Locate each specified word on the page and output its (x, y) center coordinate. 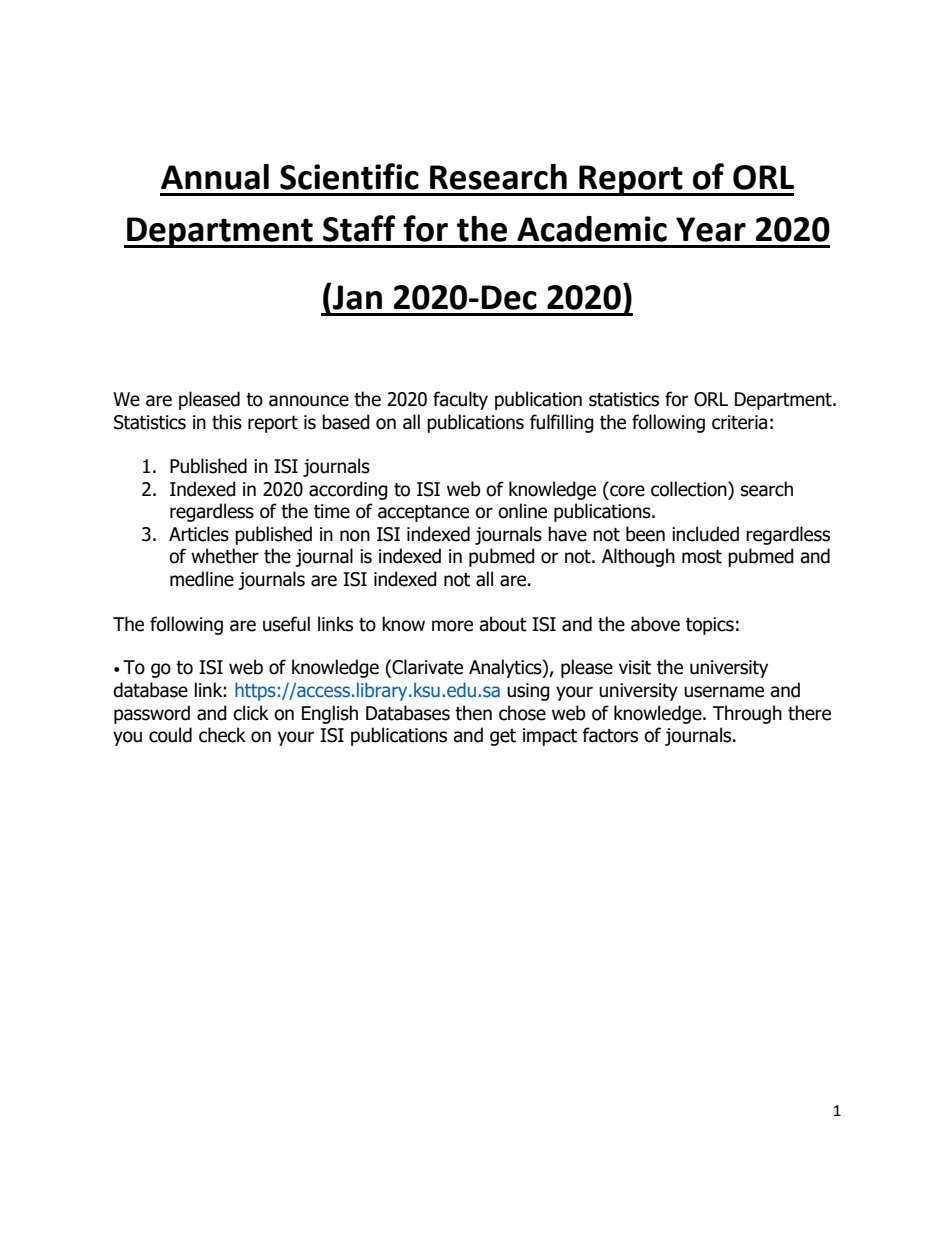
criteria (739, 422)
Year (711, 229)
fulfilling (562, 423)
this (227, 422)
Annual (215, 177)
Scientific (349, 176)
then (473, 713)
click (251, 713)
